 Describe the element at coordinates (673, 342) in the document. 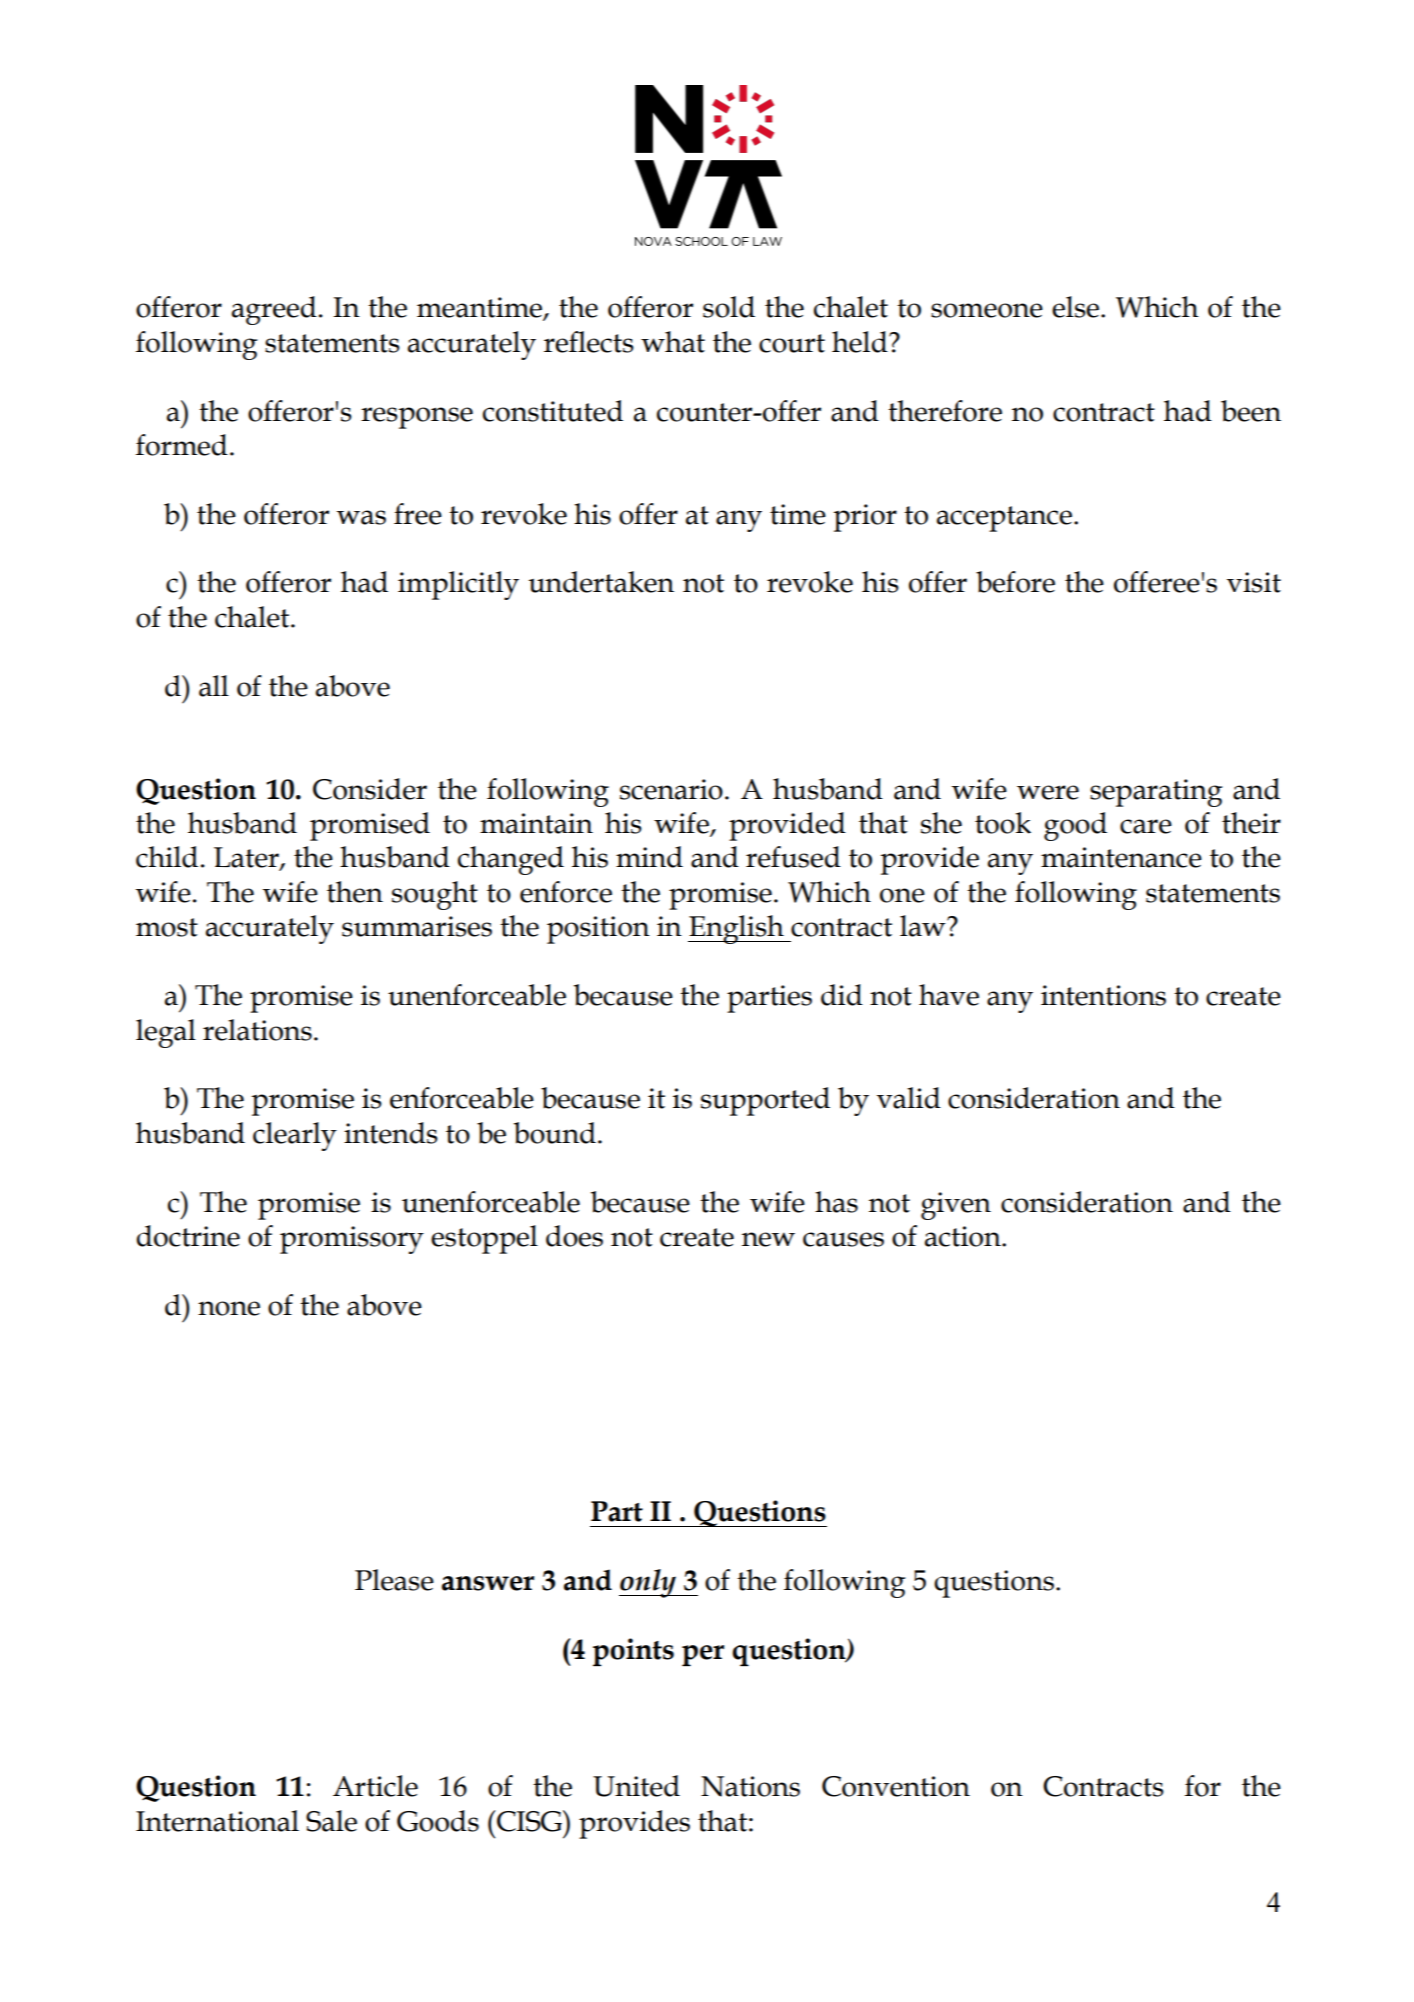

I see `what` at that location.
